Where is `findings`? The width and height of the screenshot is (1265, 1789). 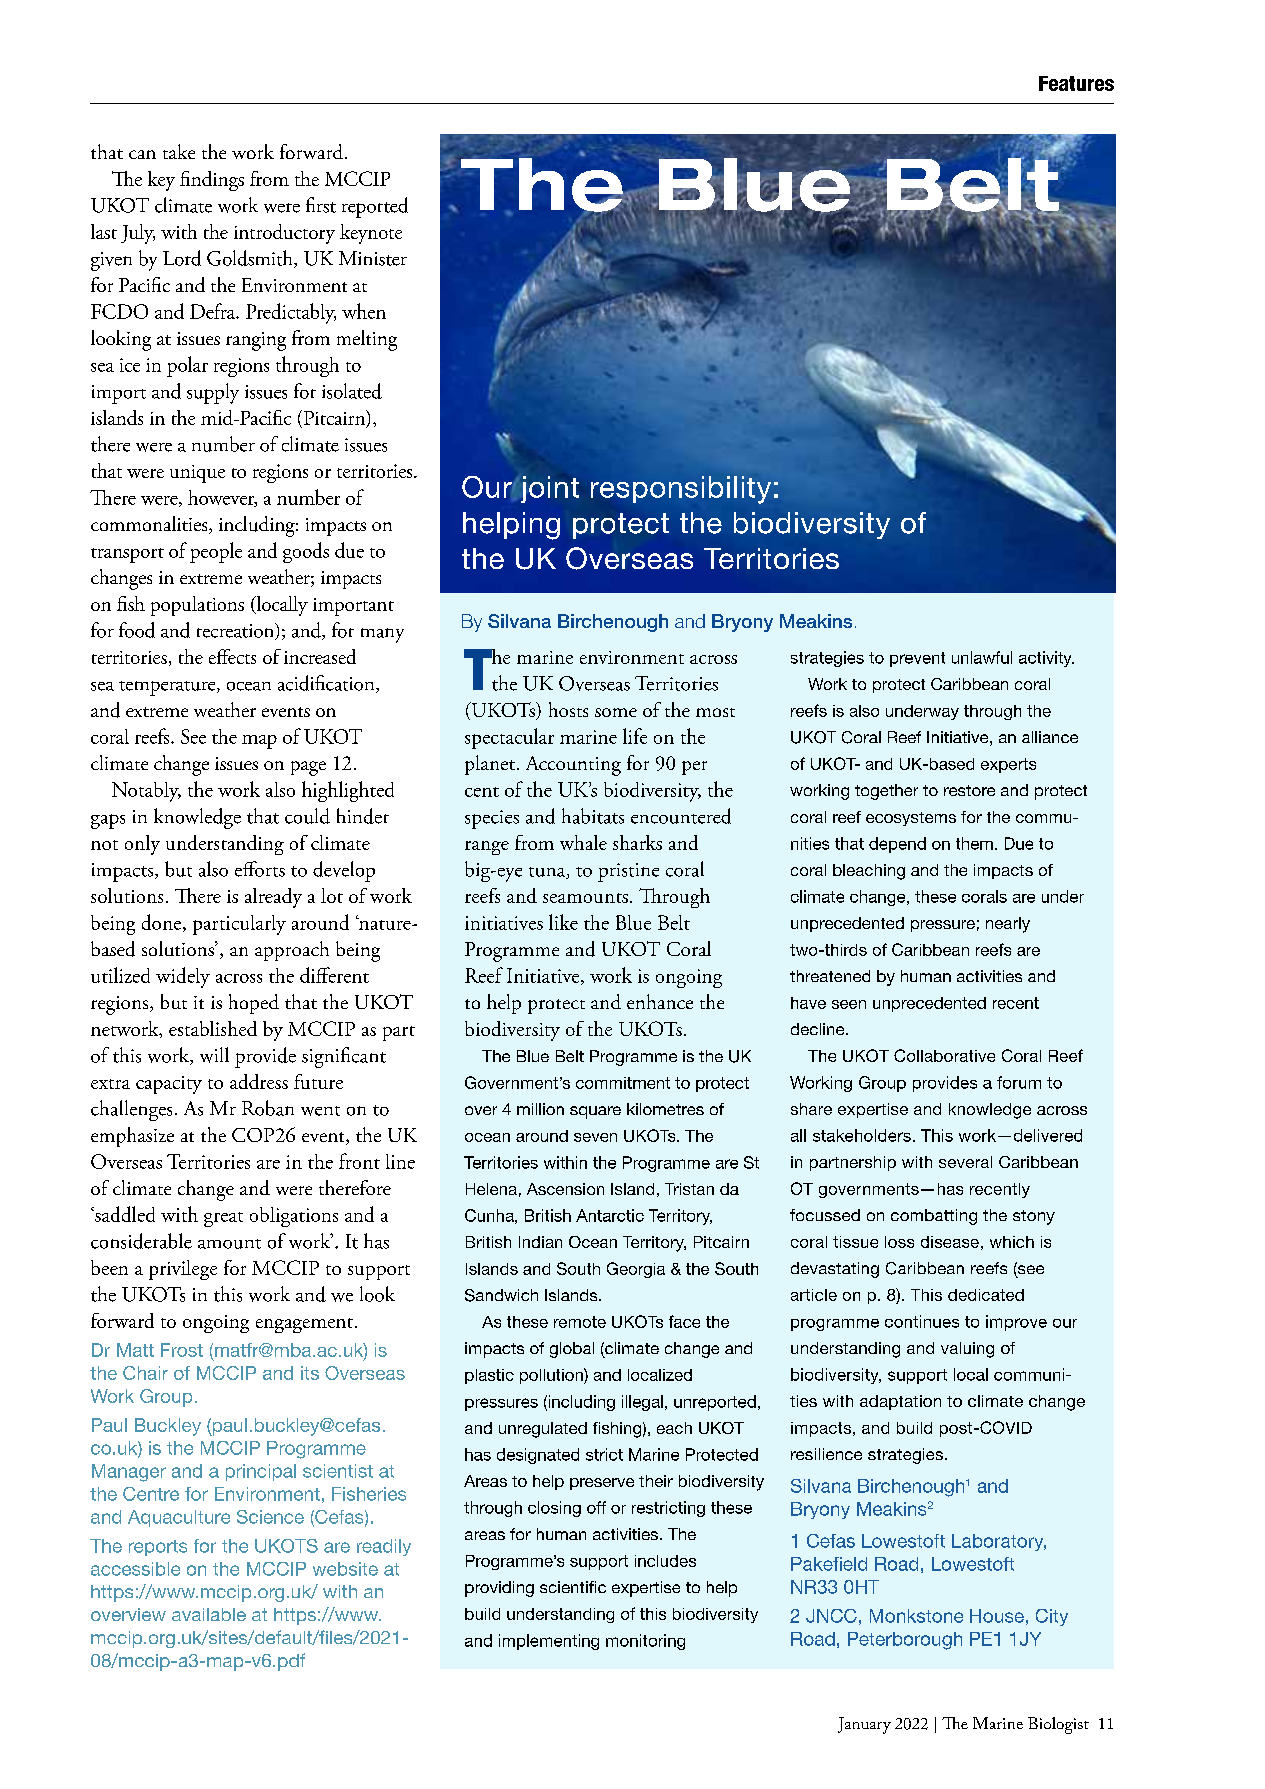
findings is located at coordinates (212, 181).
